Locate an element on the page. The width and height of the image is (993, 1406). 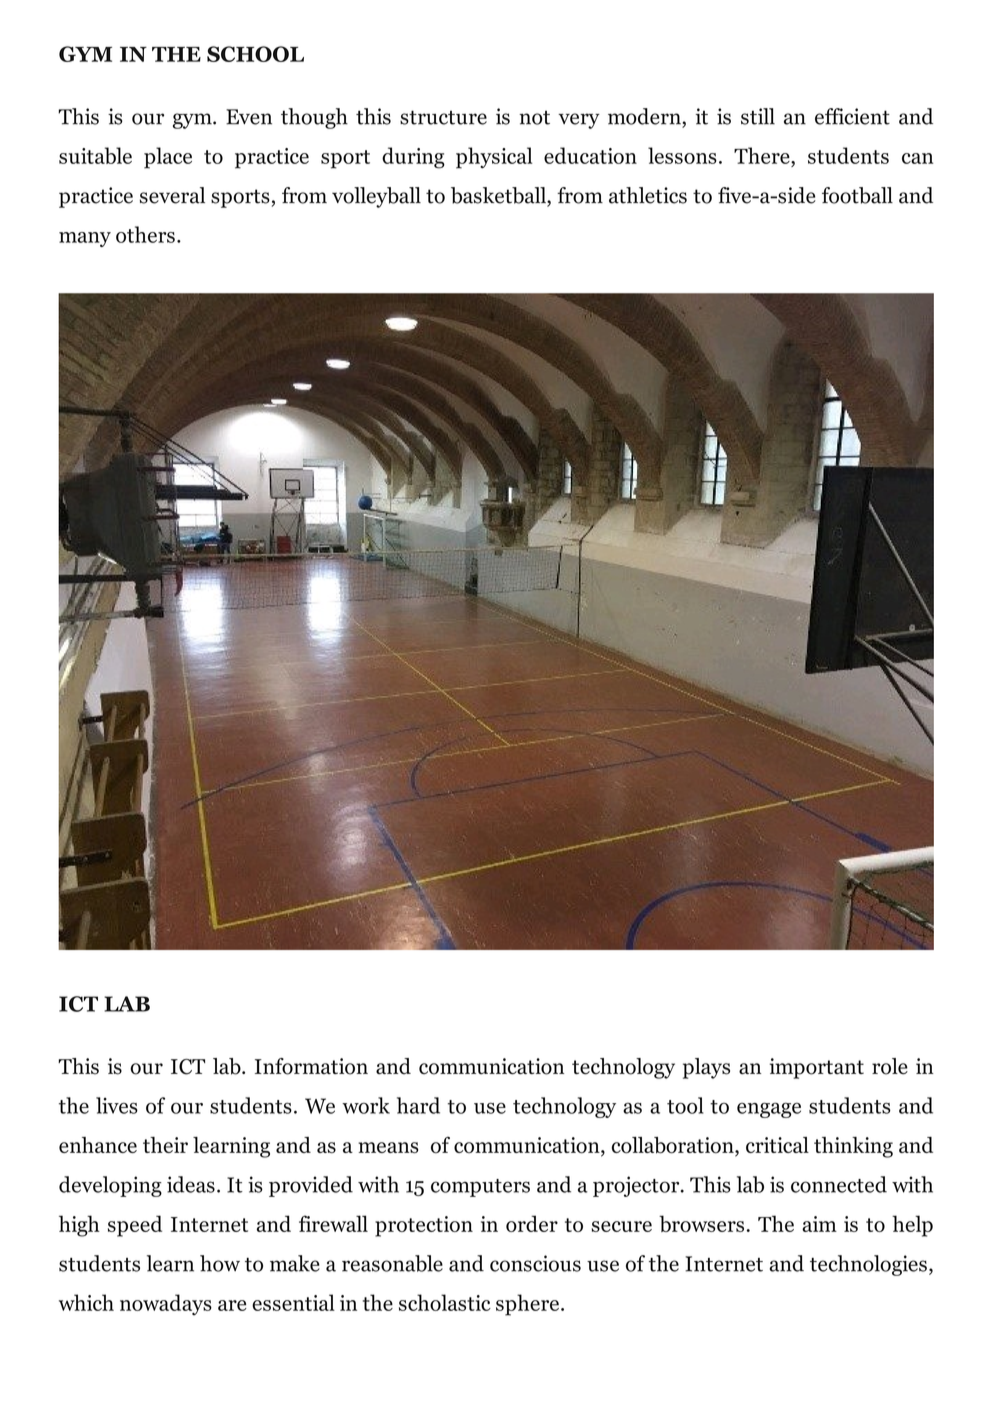
basketball is located at coordinates (499, 196).
